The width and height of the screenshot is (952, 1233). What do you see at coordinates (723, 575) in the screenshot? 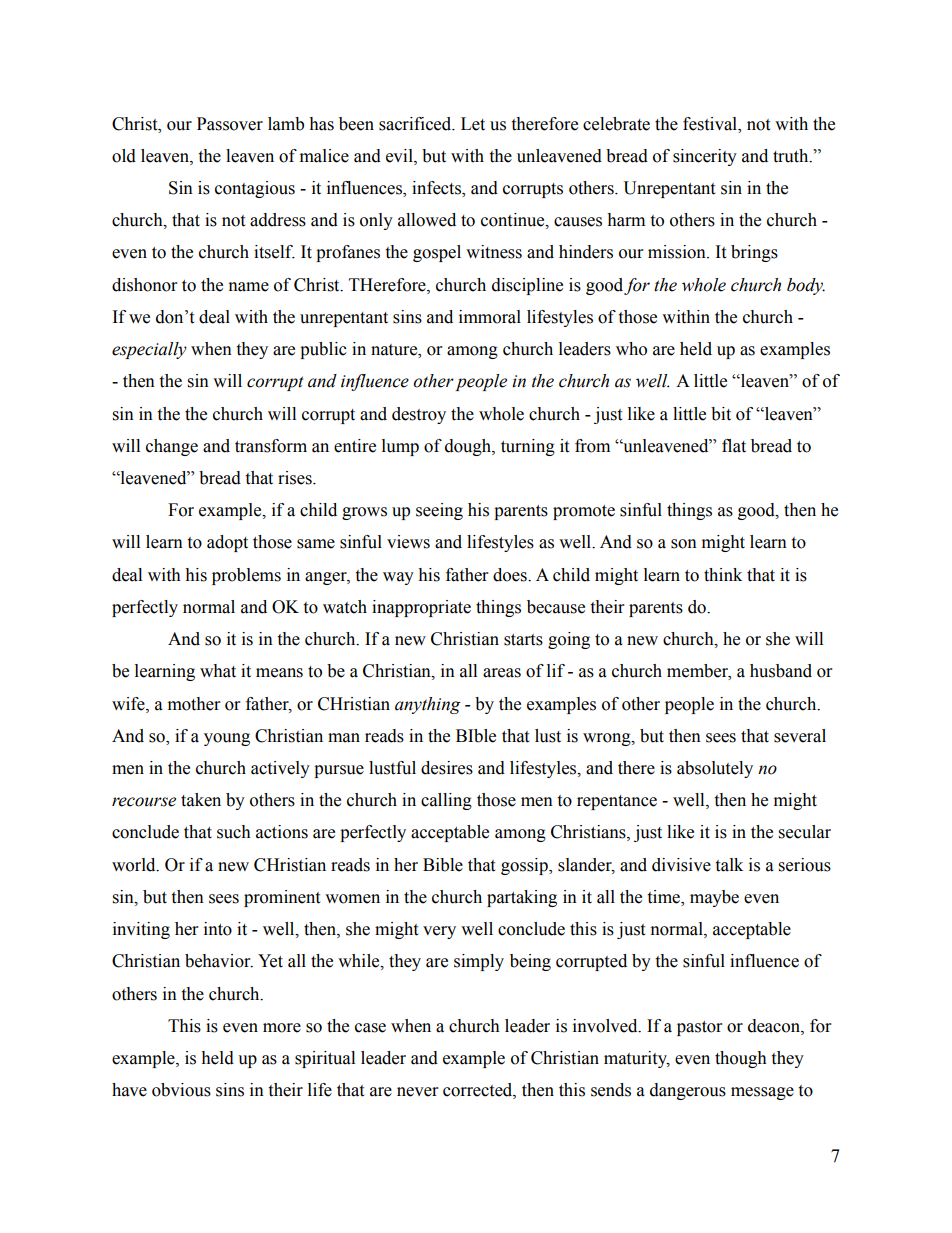
I see `think` at bounding box center [723, 575].
